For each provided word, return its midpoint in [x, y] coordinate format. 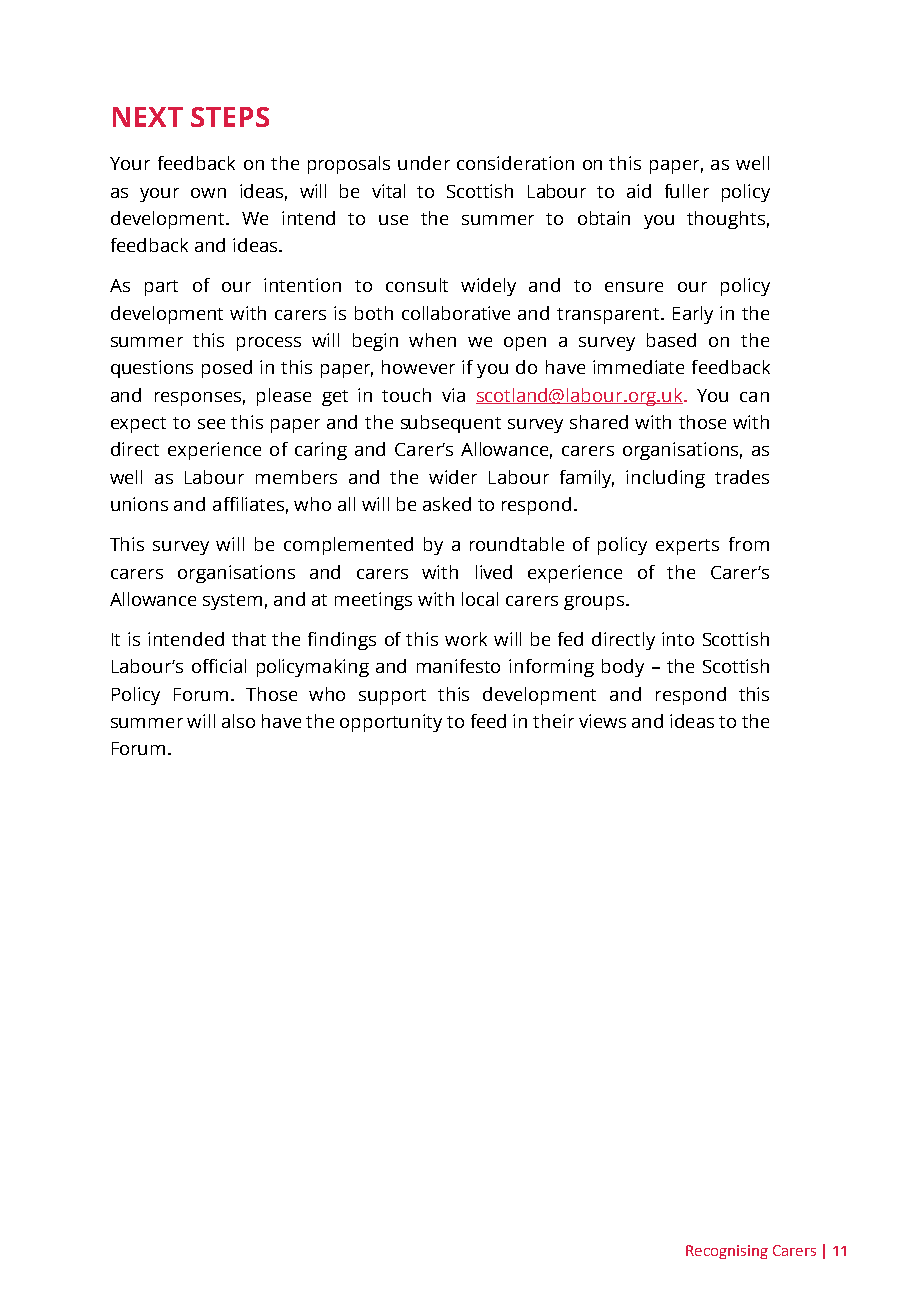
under [424, 163]
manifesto [458, 666]
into [678, 639]
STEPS [230, 117]
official [219, 666]
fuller [687, 191]
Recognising [727, 1252]
